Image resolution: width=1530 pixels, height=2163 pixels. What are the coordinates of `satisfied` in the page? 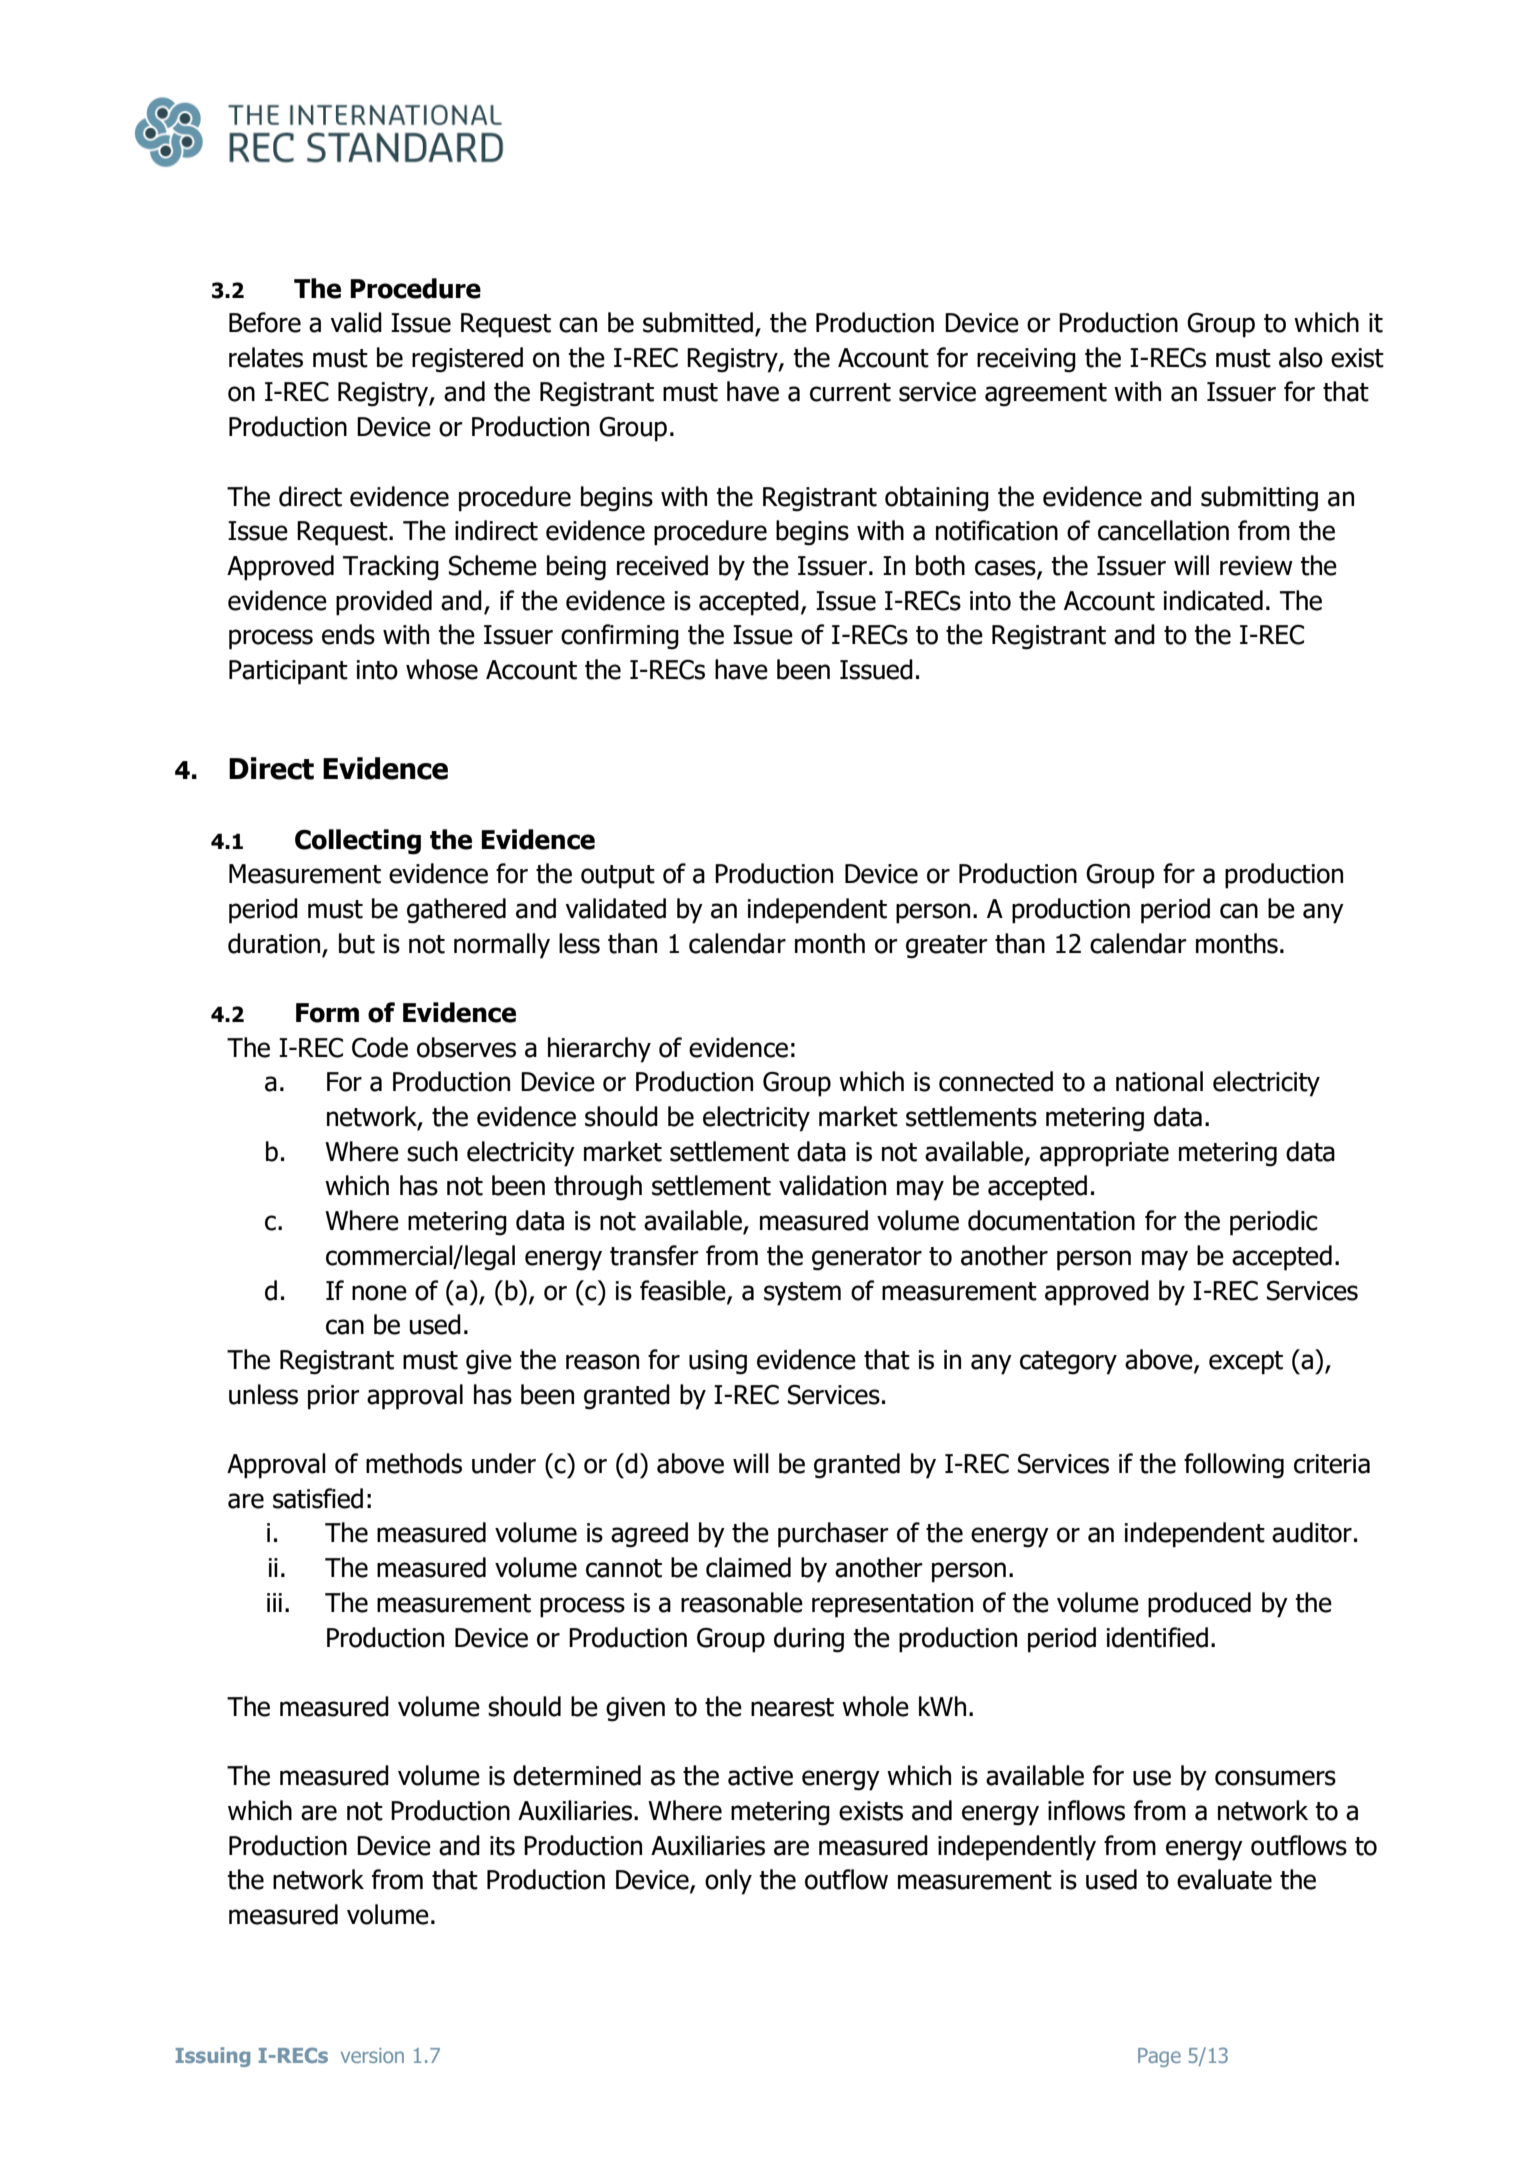 It's located at (318, 1498).
